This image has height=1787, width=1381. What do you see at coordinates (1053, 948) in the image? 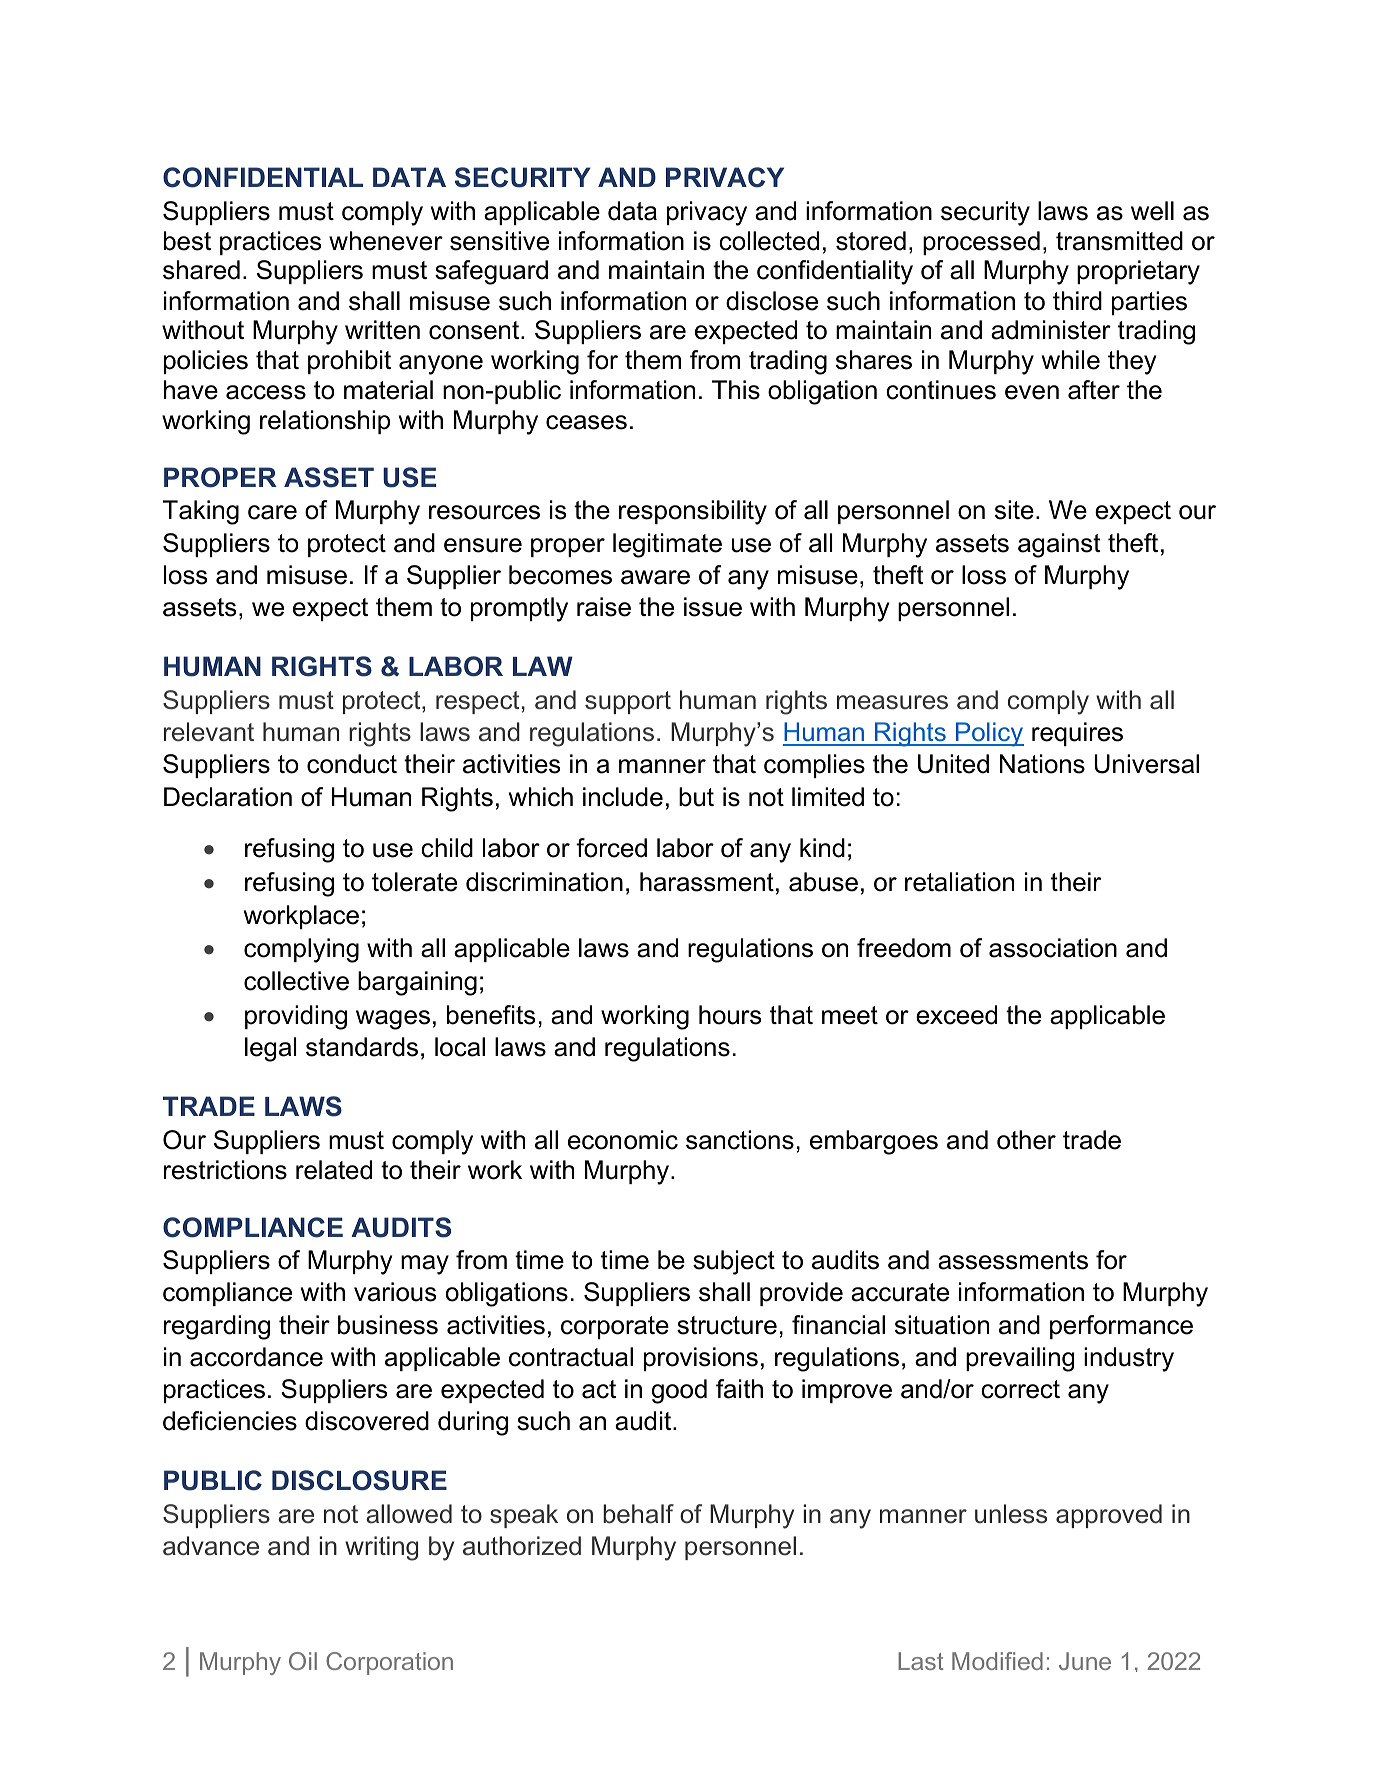
I see `association` at bounding box center [1053, 948].
